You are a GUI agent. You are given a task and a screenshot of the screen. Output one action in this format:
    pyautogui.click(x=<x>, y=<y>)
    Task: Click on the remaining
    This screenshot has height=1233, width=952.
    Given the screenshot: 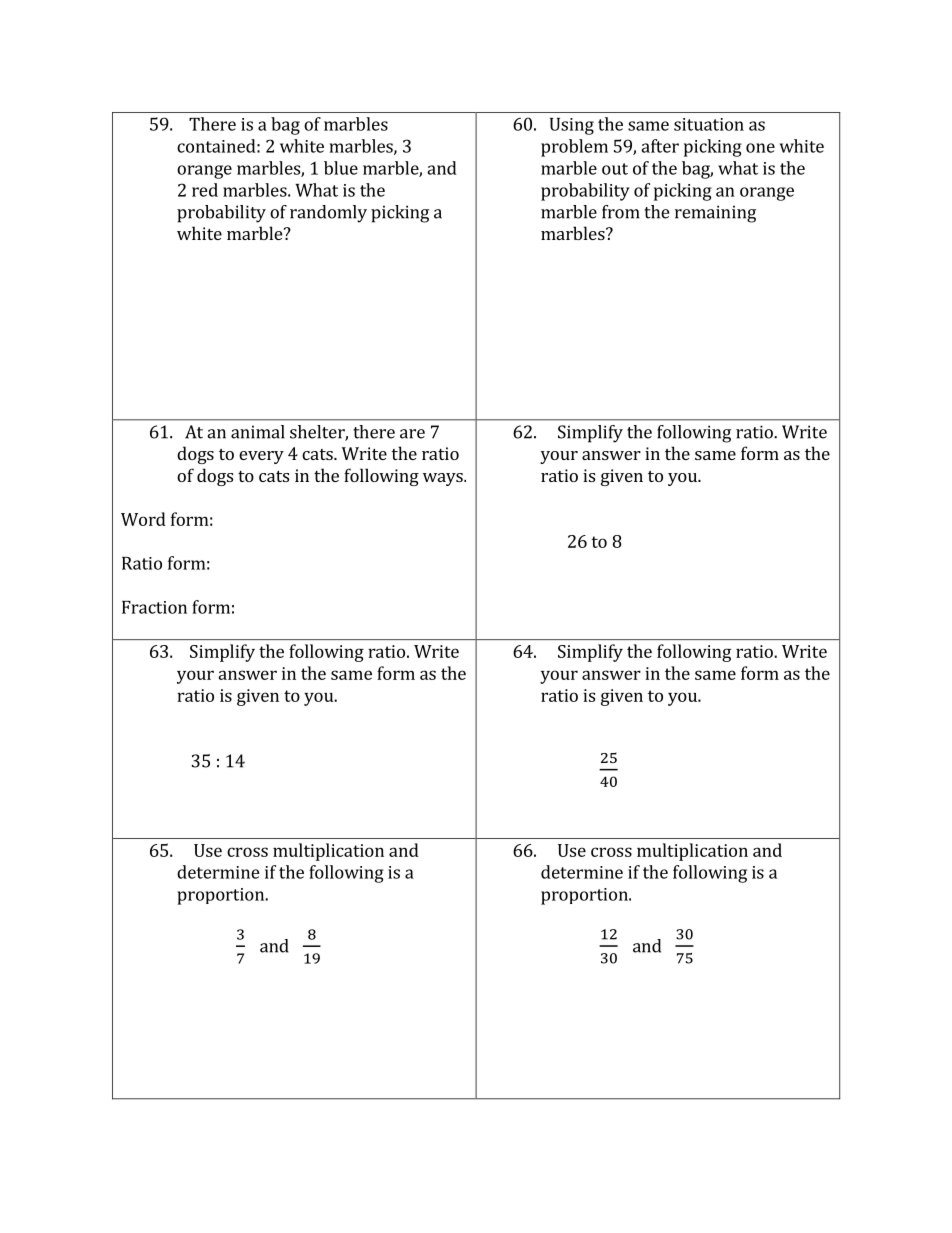 What is the action you would take?
    pyautogui.click(x=715, y=214)
